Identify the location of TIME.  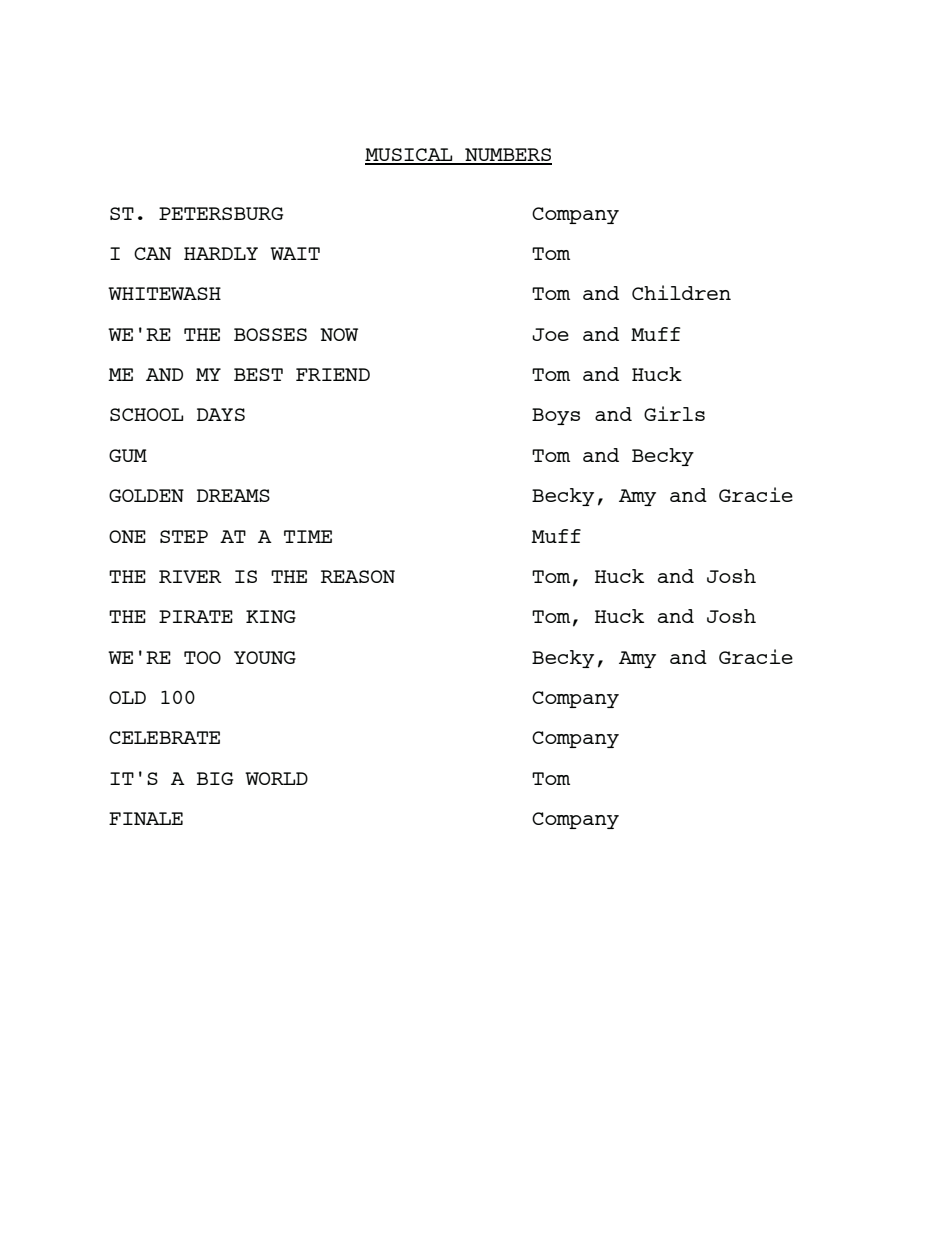
(308, 536).
